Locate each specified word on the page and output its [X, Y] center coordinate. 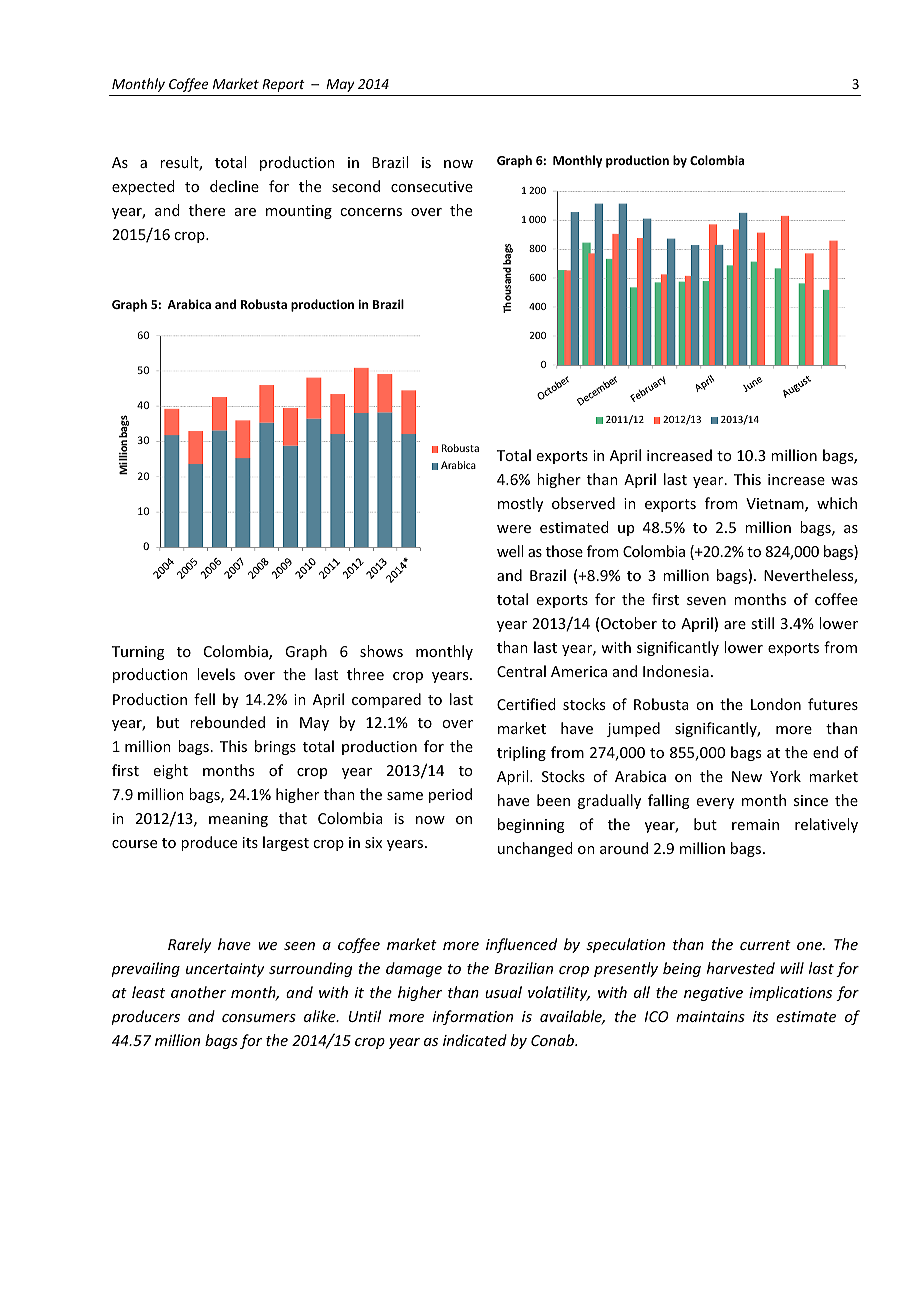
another [198, 992]
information [473, 1017]
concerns [371, 212]
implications [790, 993]
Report [283, 85]
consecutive [432, 186]
